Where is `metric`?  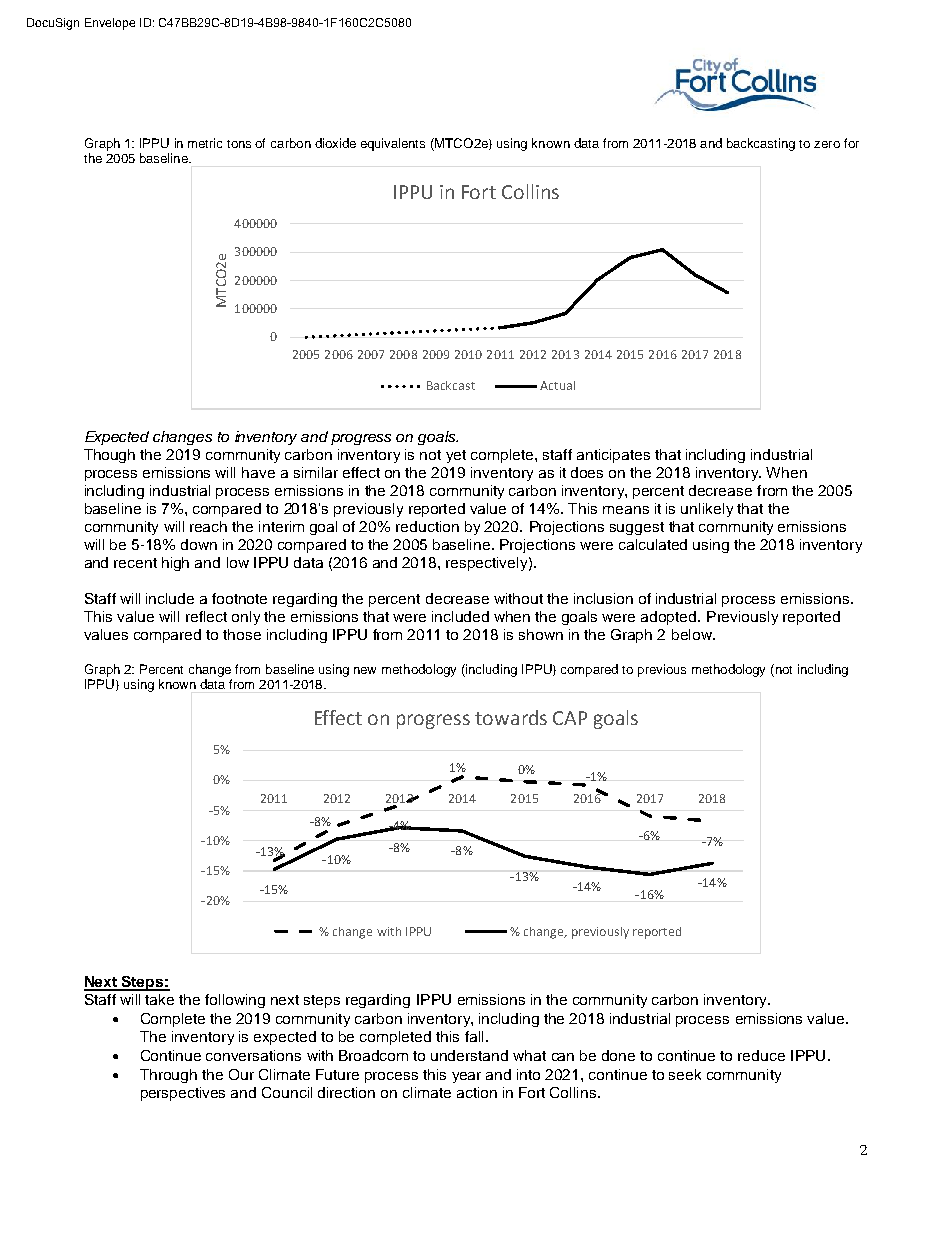
metric is located at coordinates (205, 143).
